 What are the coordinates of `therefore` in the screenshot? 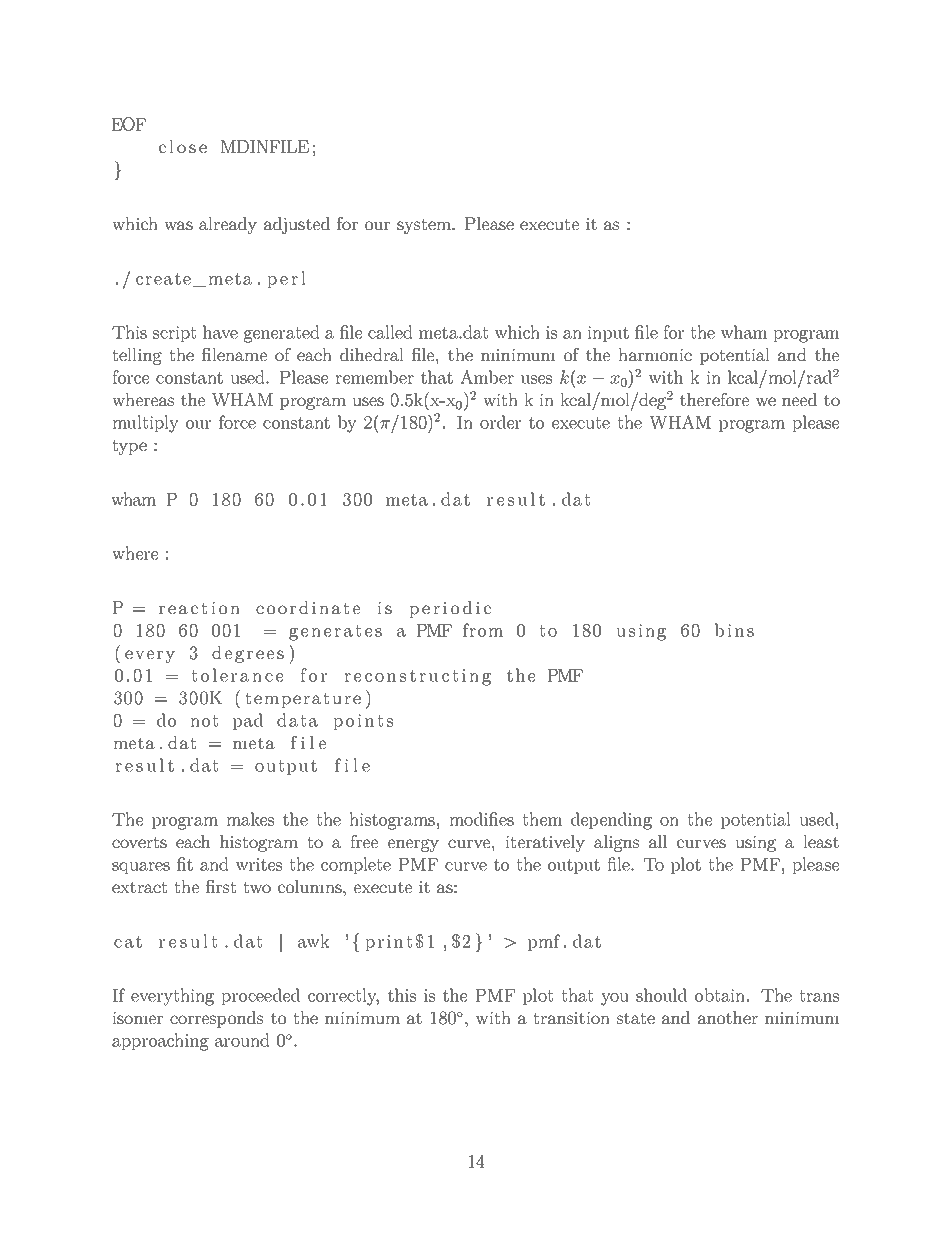 It's located at (714, 399).
